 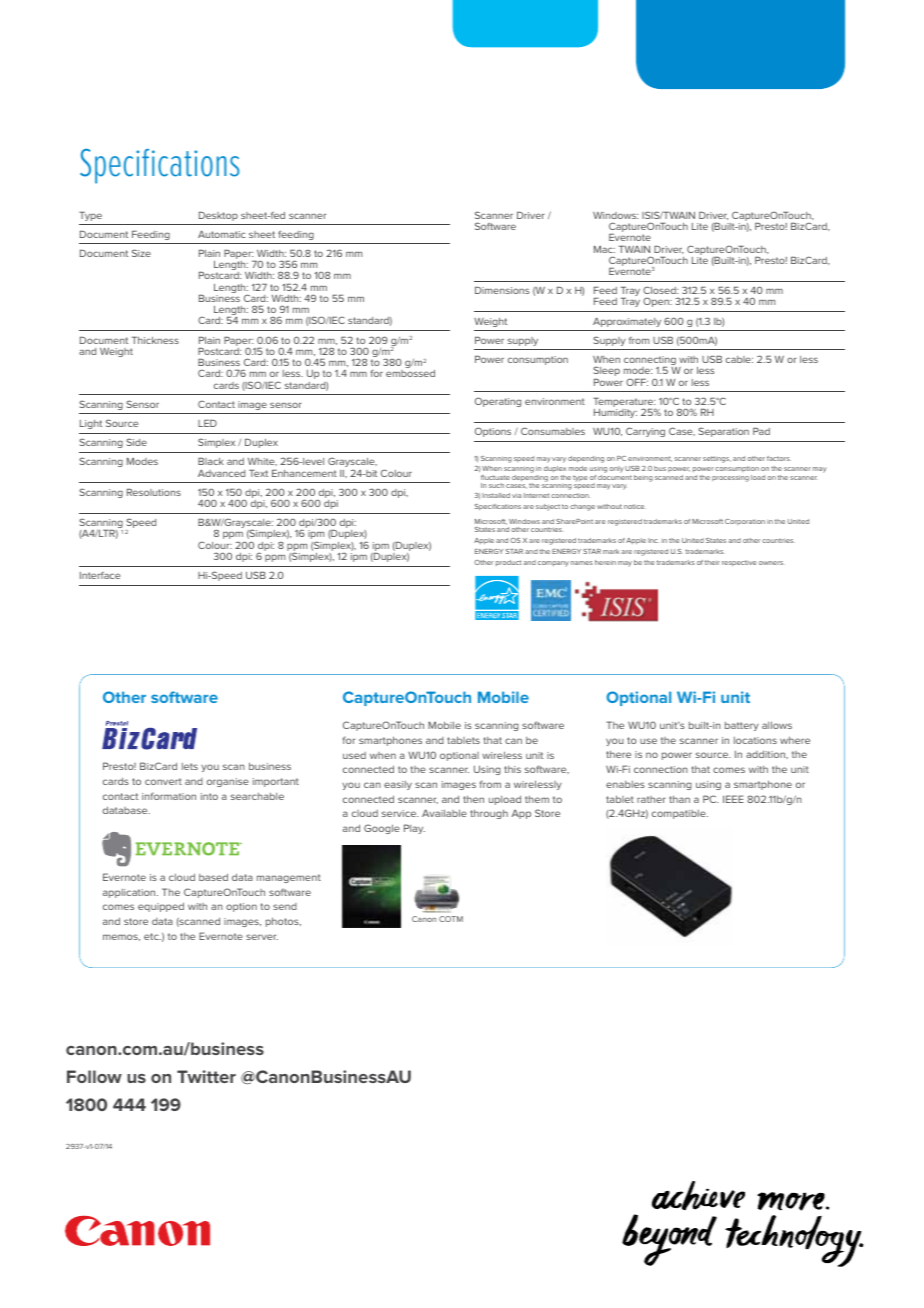 What do you see at coordinates (745, 522) in the image?
I see `Corporation` at bounding box center [745, 522].
